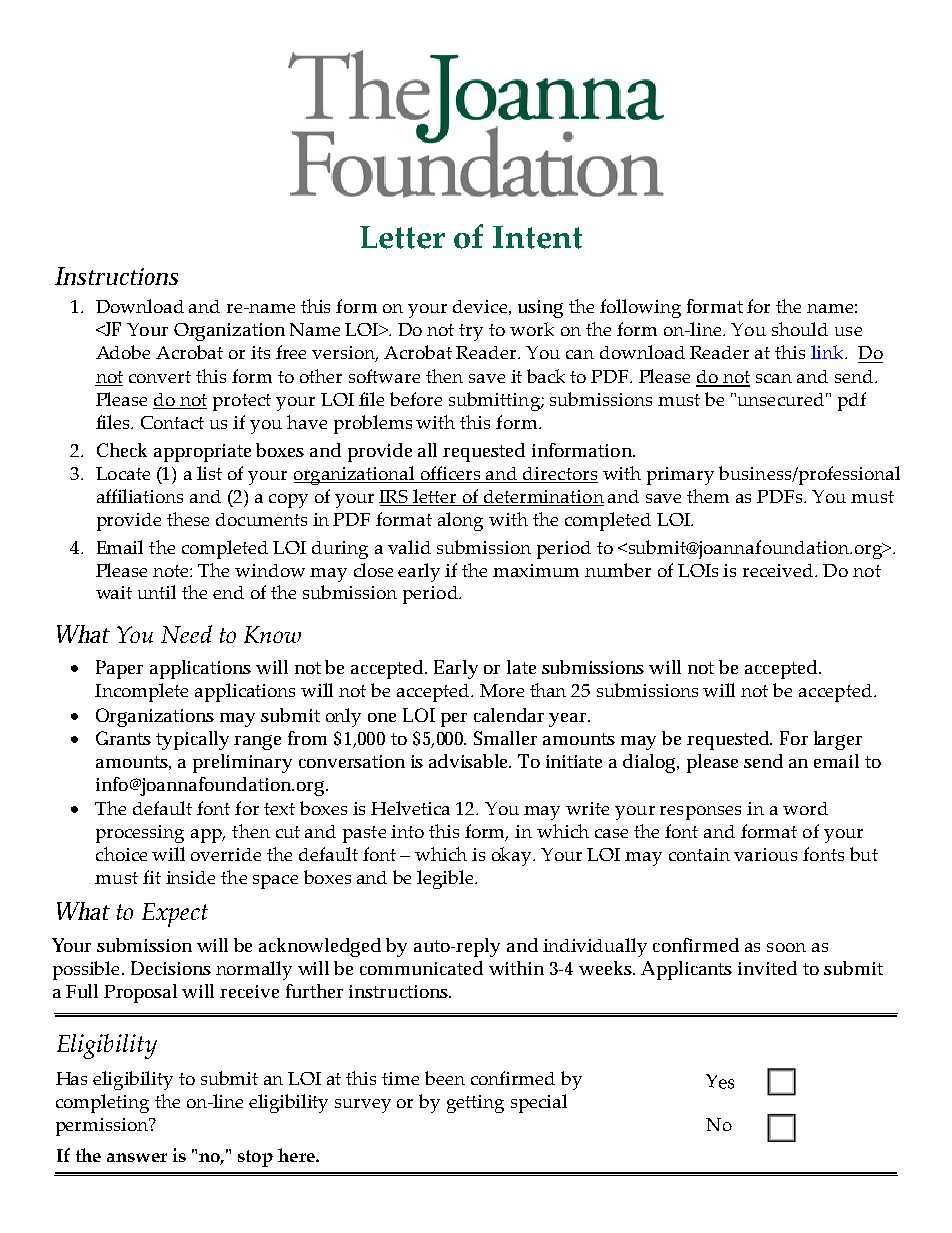 This screenshot has height=1233, width=952. Describe the element at coordinates (537, 237) in the screenshot. I see `Intent` at that location.
